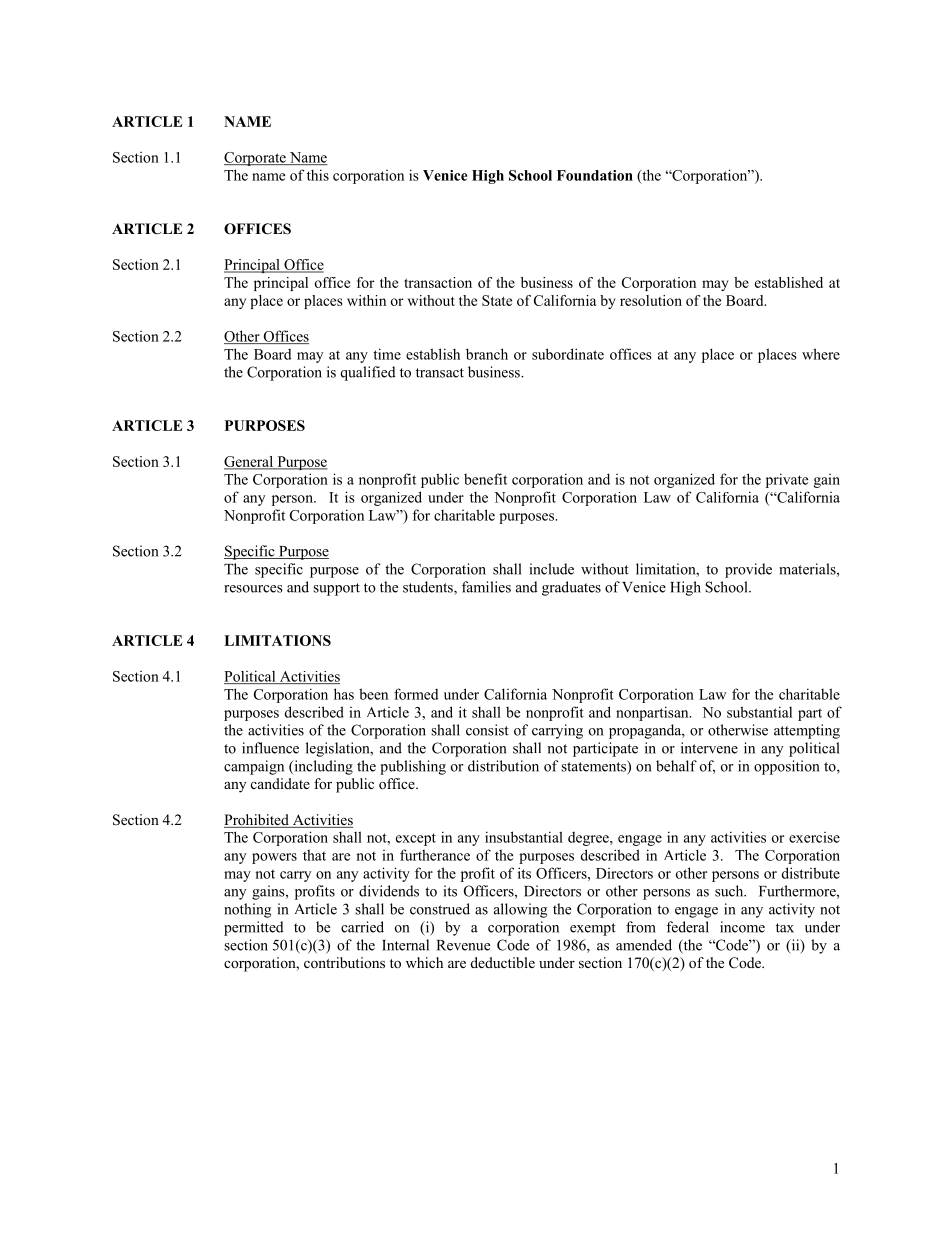 The image size is (952, 1233). Describe the element at coordinates (336, 589) in the page. I see `support` at that location.
